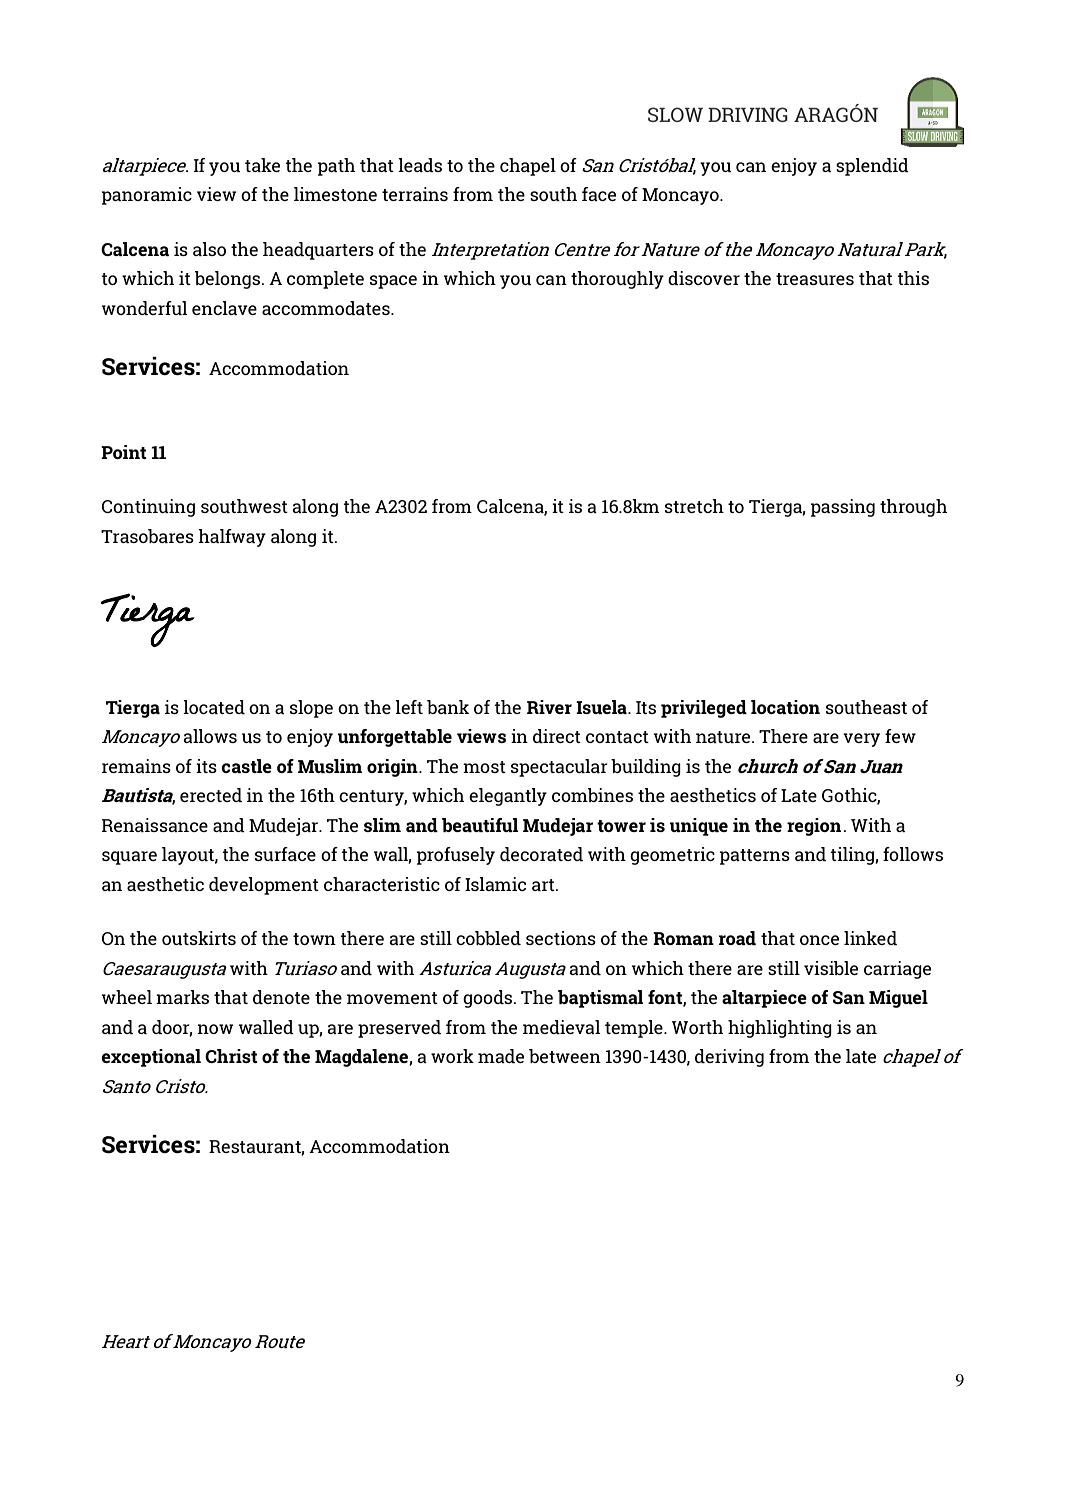 This screenshot has height=1507, width=1066. I want to click on take, so click(262, 165).
